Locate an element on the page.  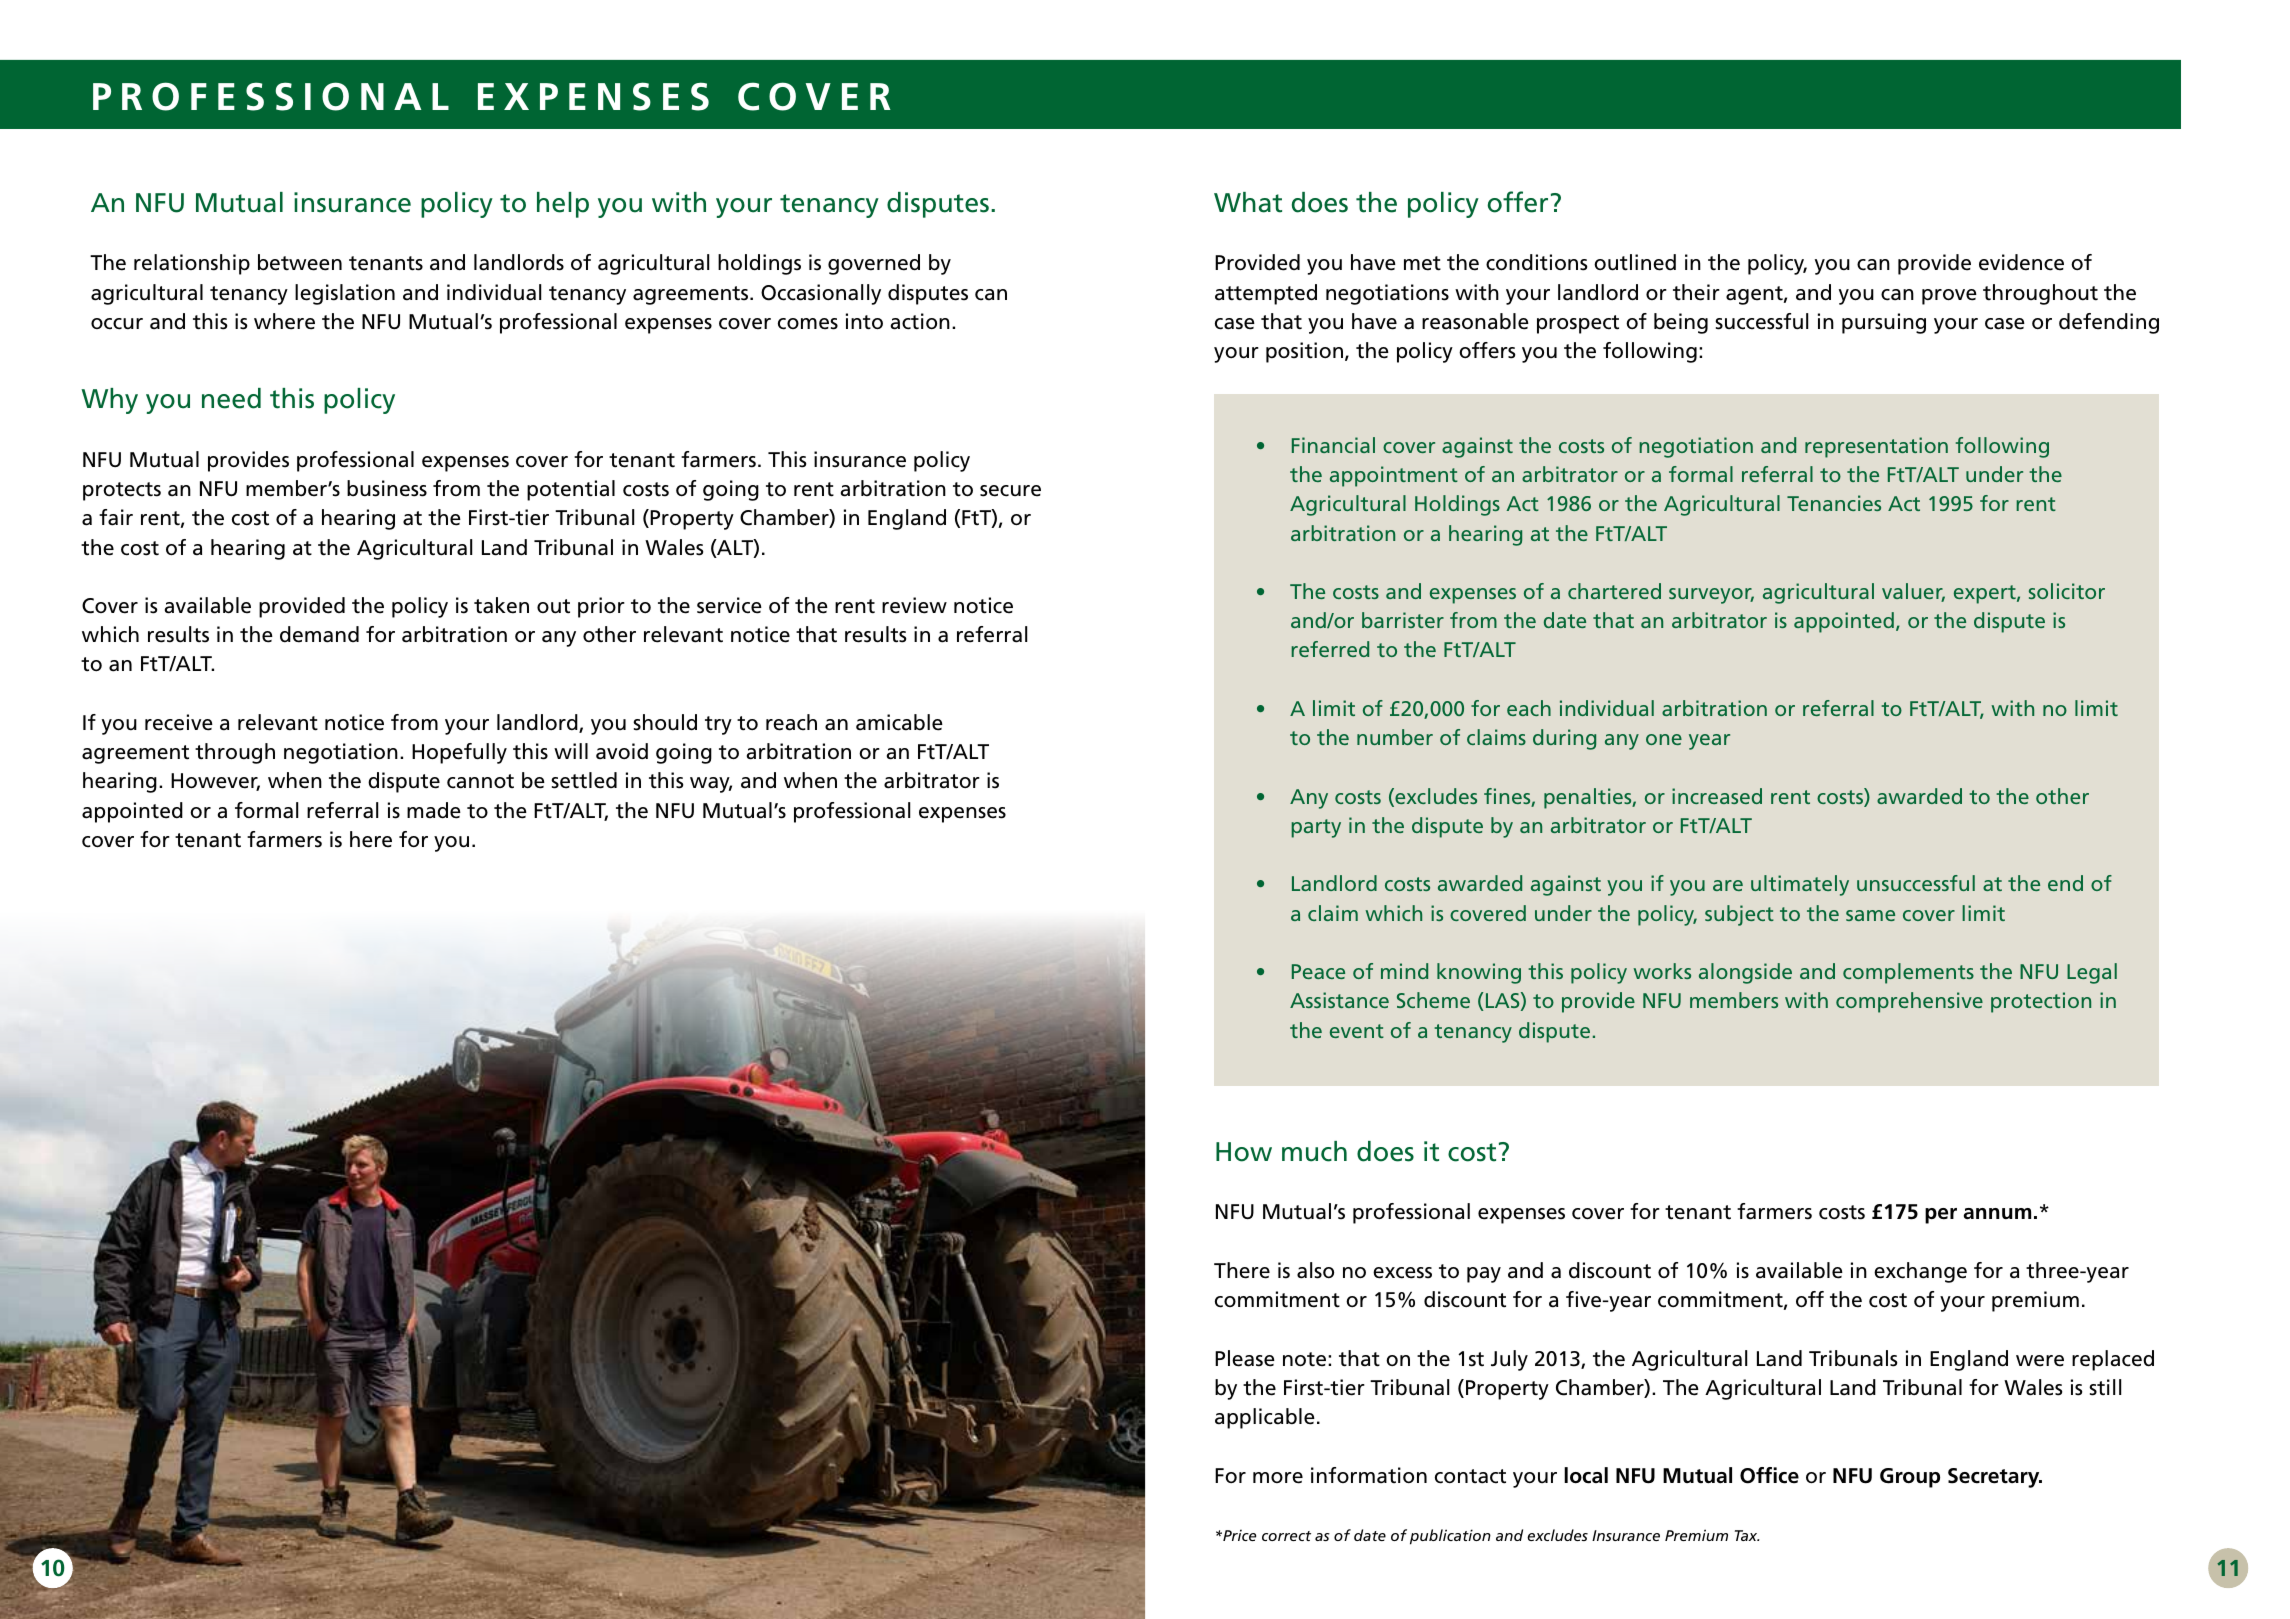
demand is located at coordinates (319, 634).
